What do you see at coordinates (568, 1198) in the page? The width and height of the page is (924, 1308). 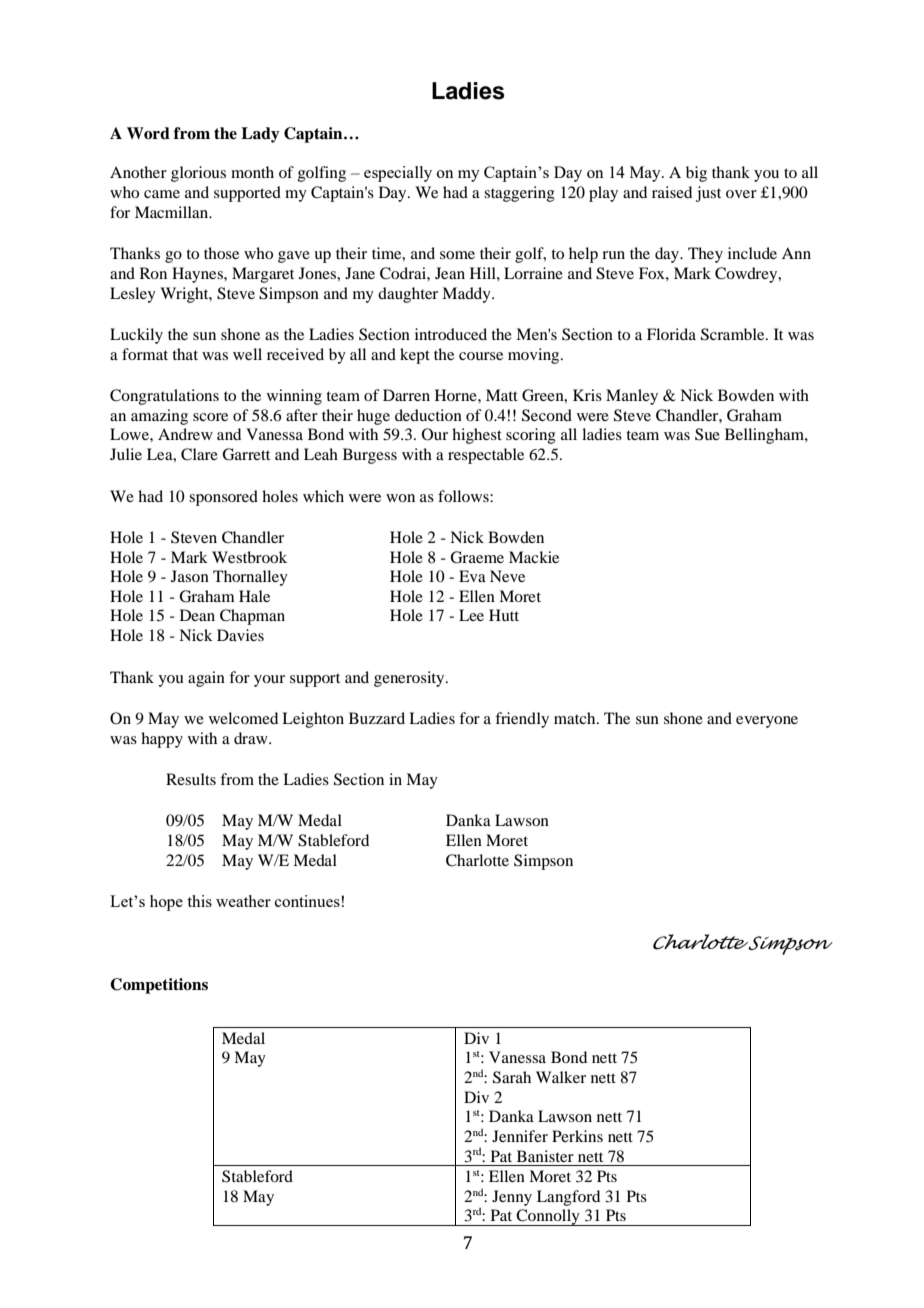 I see `Langford` at bounding box center [568, 1198].
